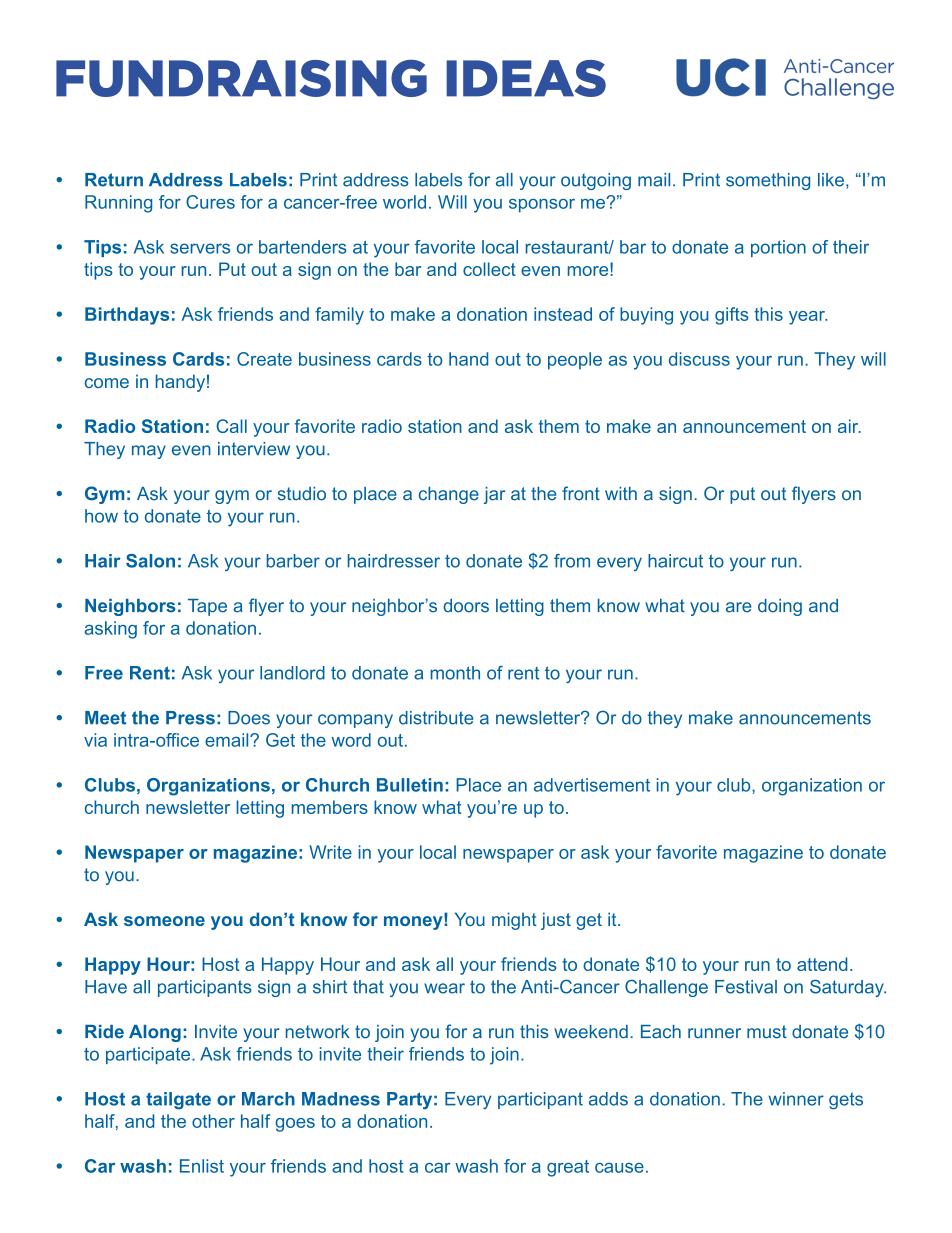  Describe the element at coordinates (190, 718) in the page. I see `Press` at that location.
